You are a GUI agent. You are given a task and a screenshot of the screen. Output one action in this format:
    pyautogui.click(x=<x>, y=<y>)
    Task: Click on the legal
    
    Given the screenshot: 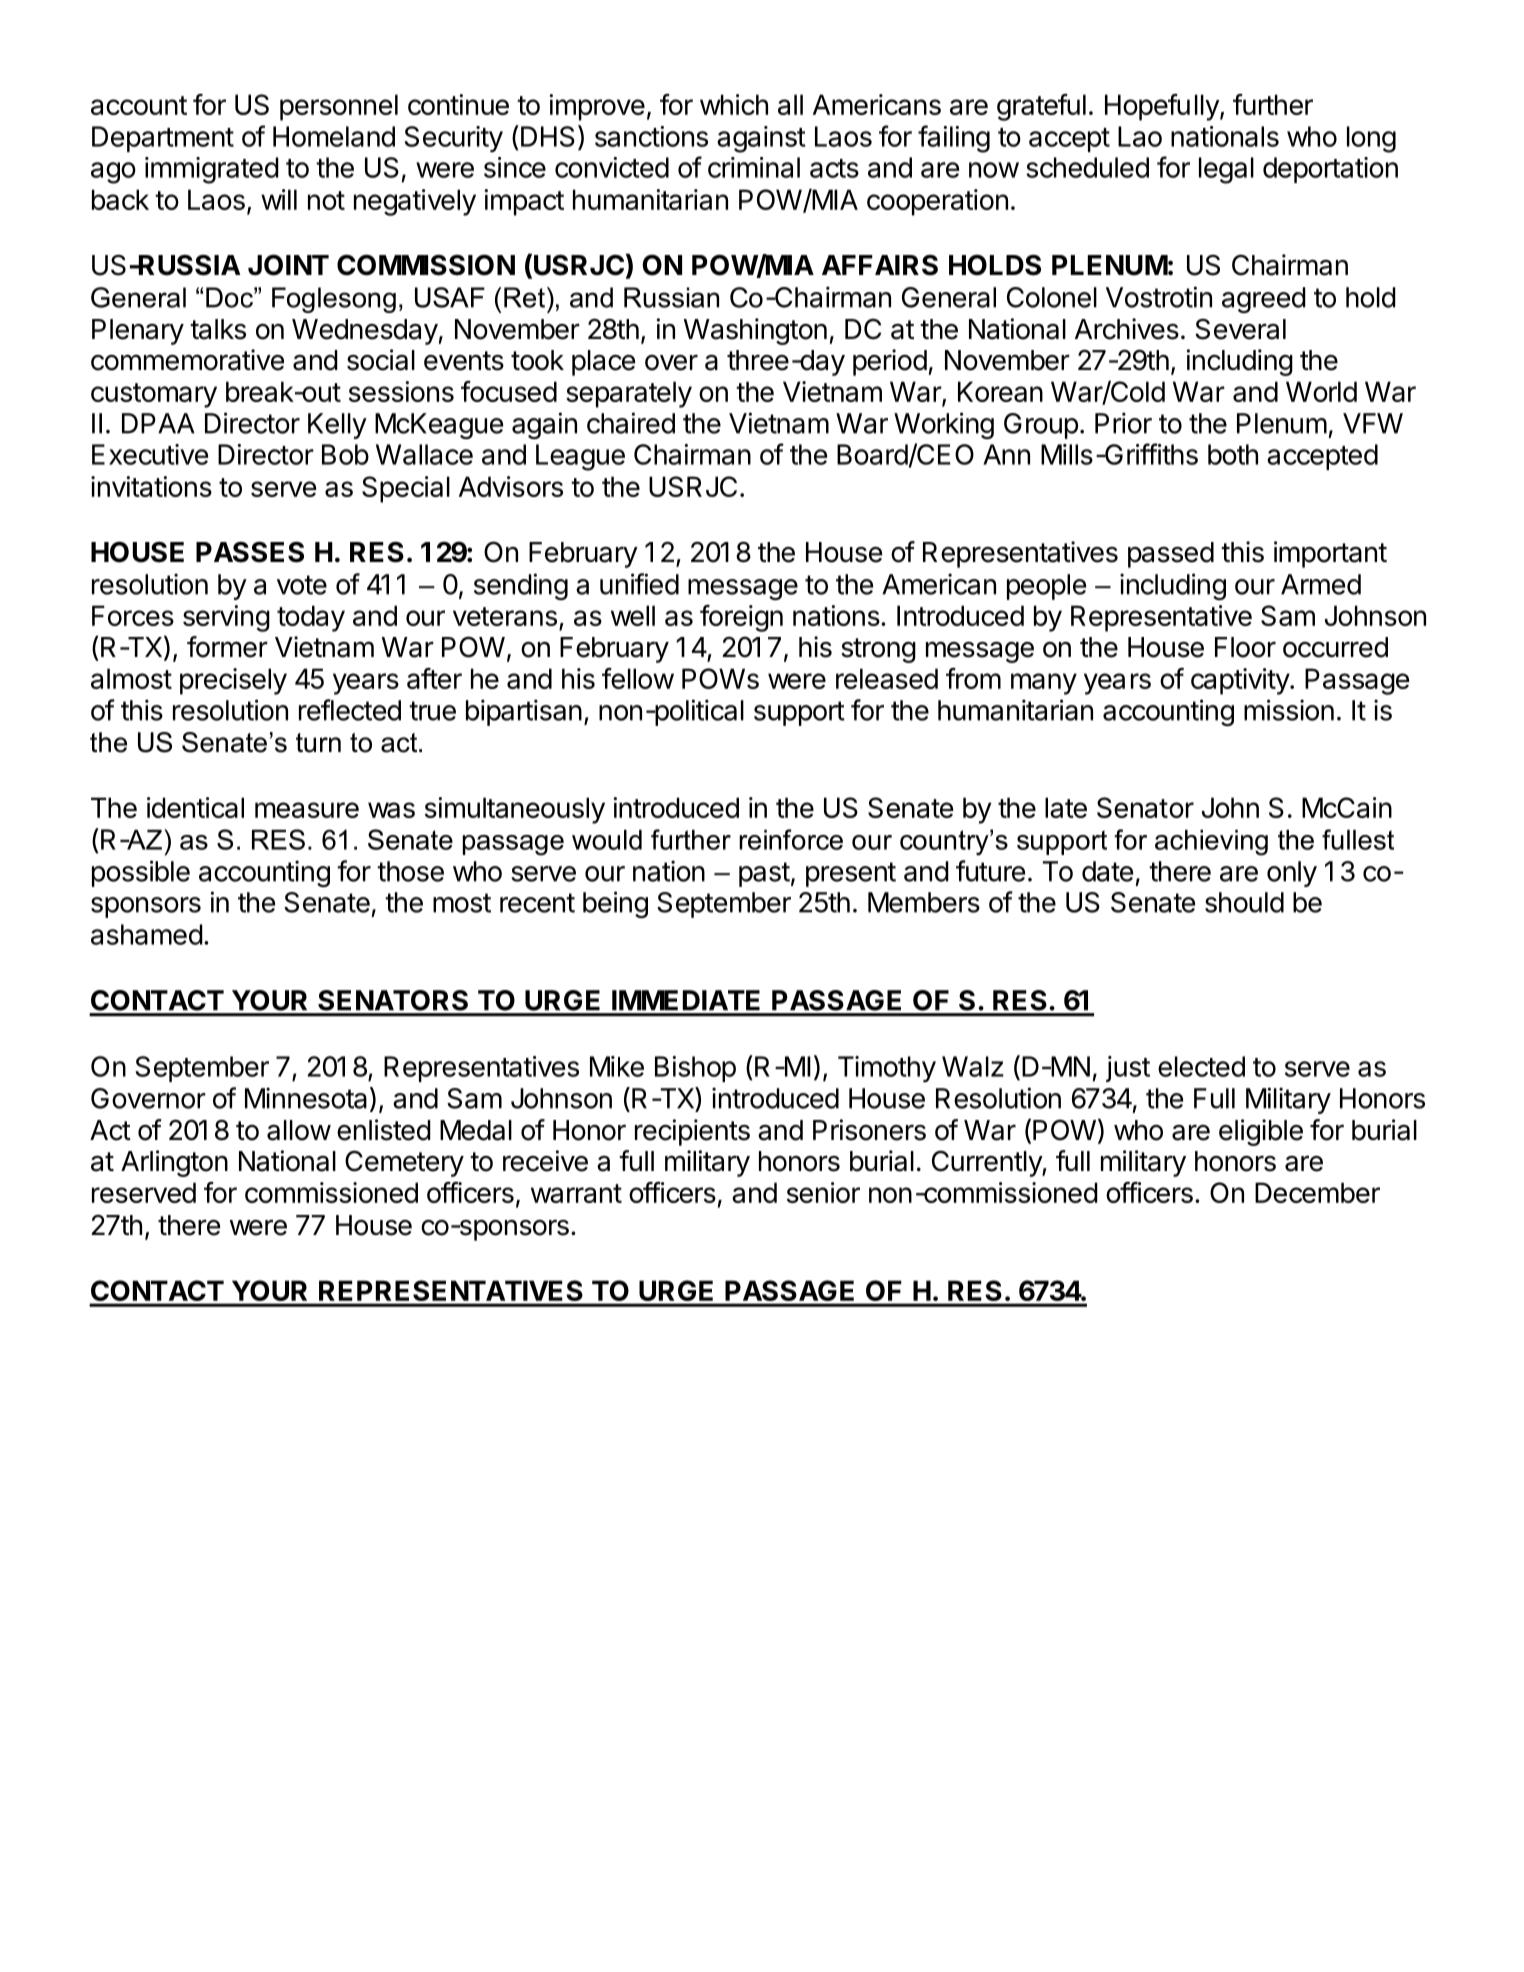 What is the action you would take?
    pyautogui.click(x=1226, y=170)
